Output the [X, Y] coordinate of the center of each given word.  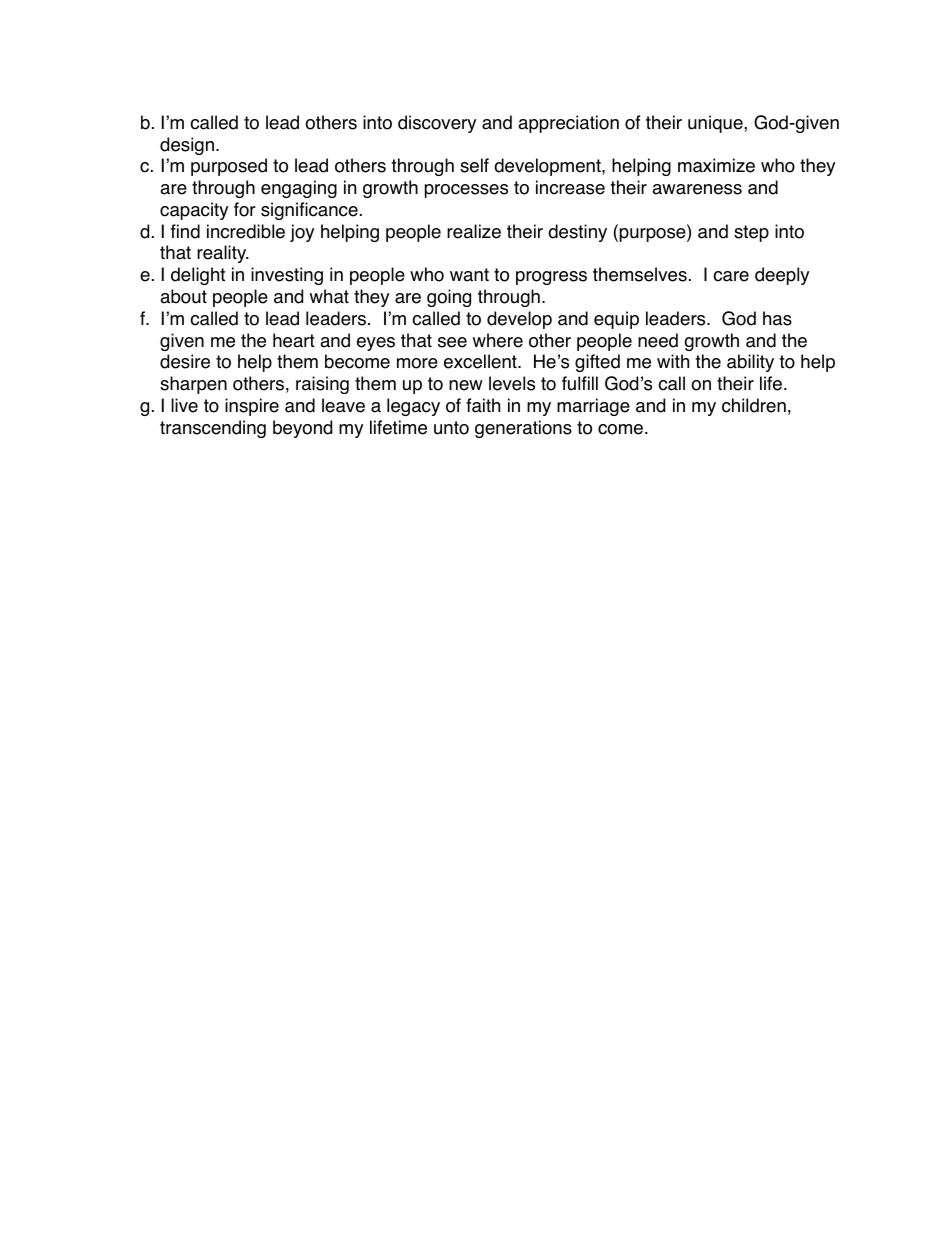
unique [716, 124]
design [187, 146]
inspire [252, 407]
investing [287, 276]
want [469, 275]
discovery [437, 124]
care [731, 276]
